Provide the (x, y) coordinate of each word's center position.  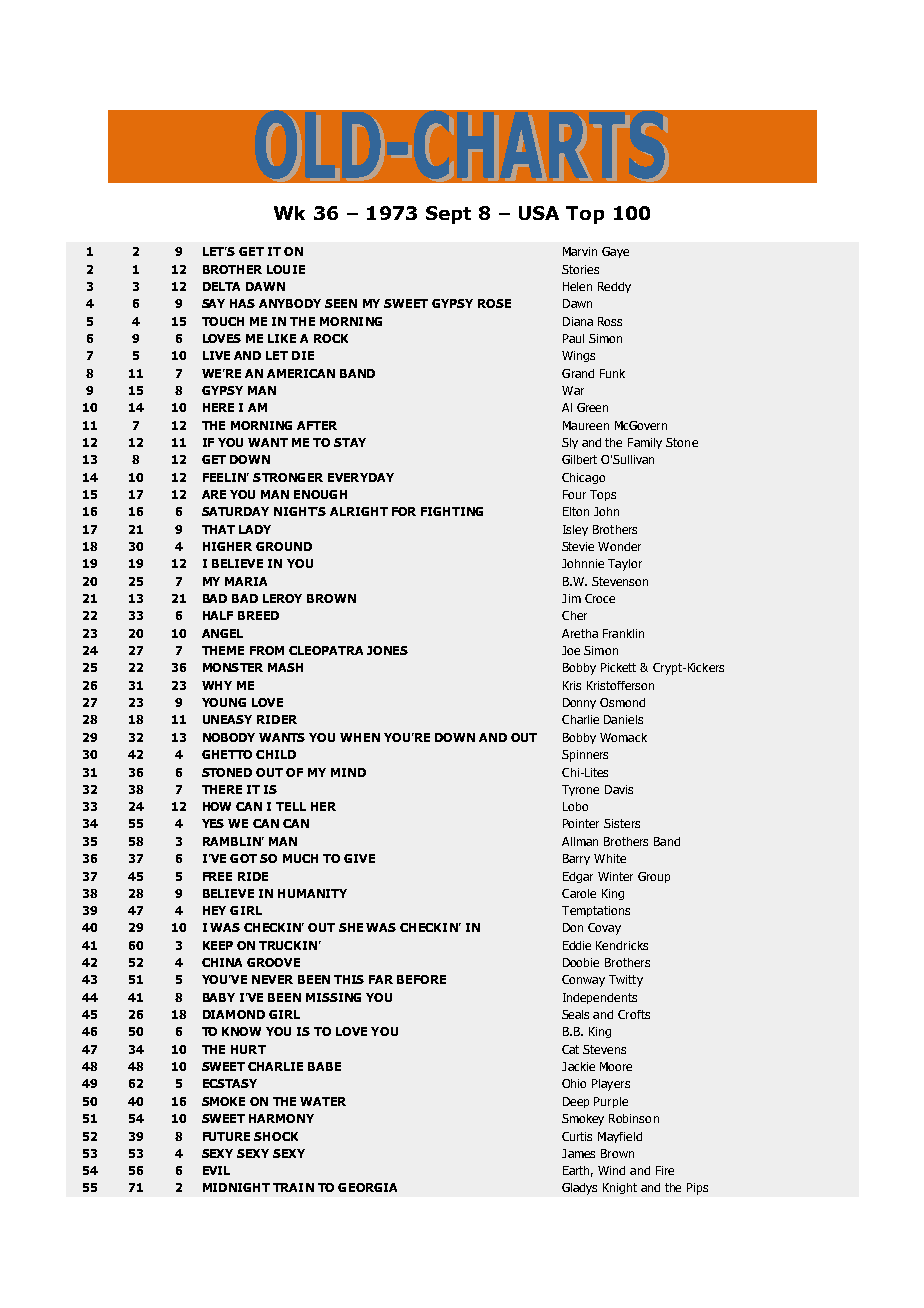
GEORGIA (367, 1187)
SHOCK (276, 1136)
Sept (448, 215)
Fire (665, 1170)
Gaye (615, 252)
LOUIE (286, 269)
